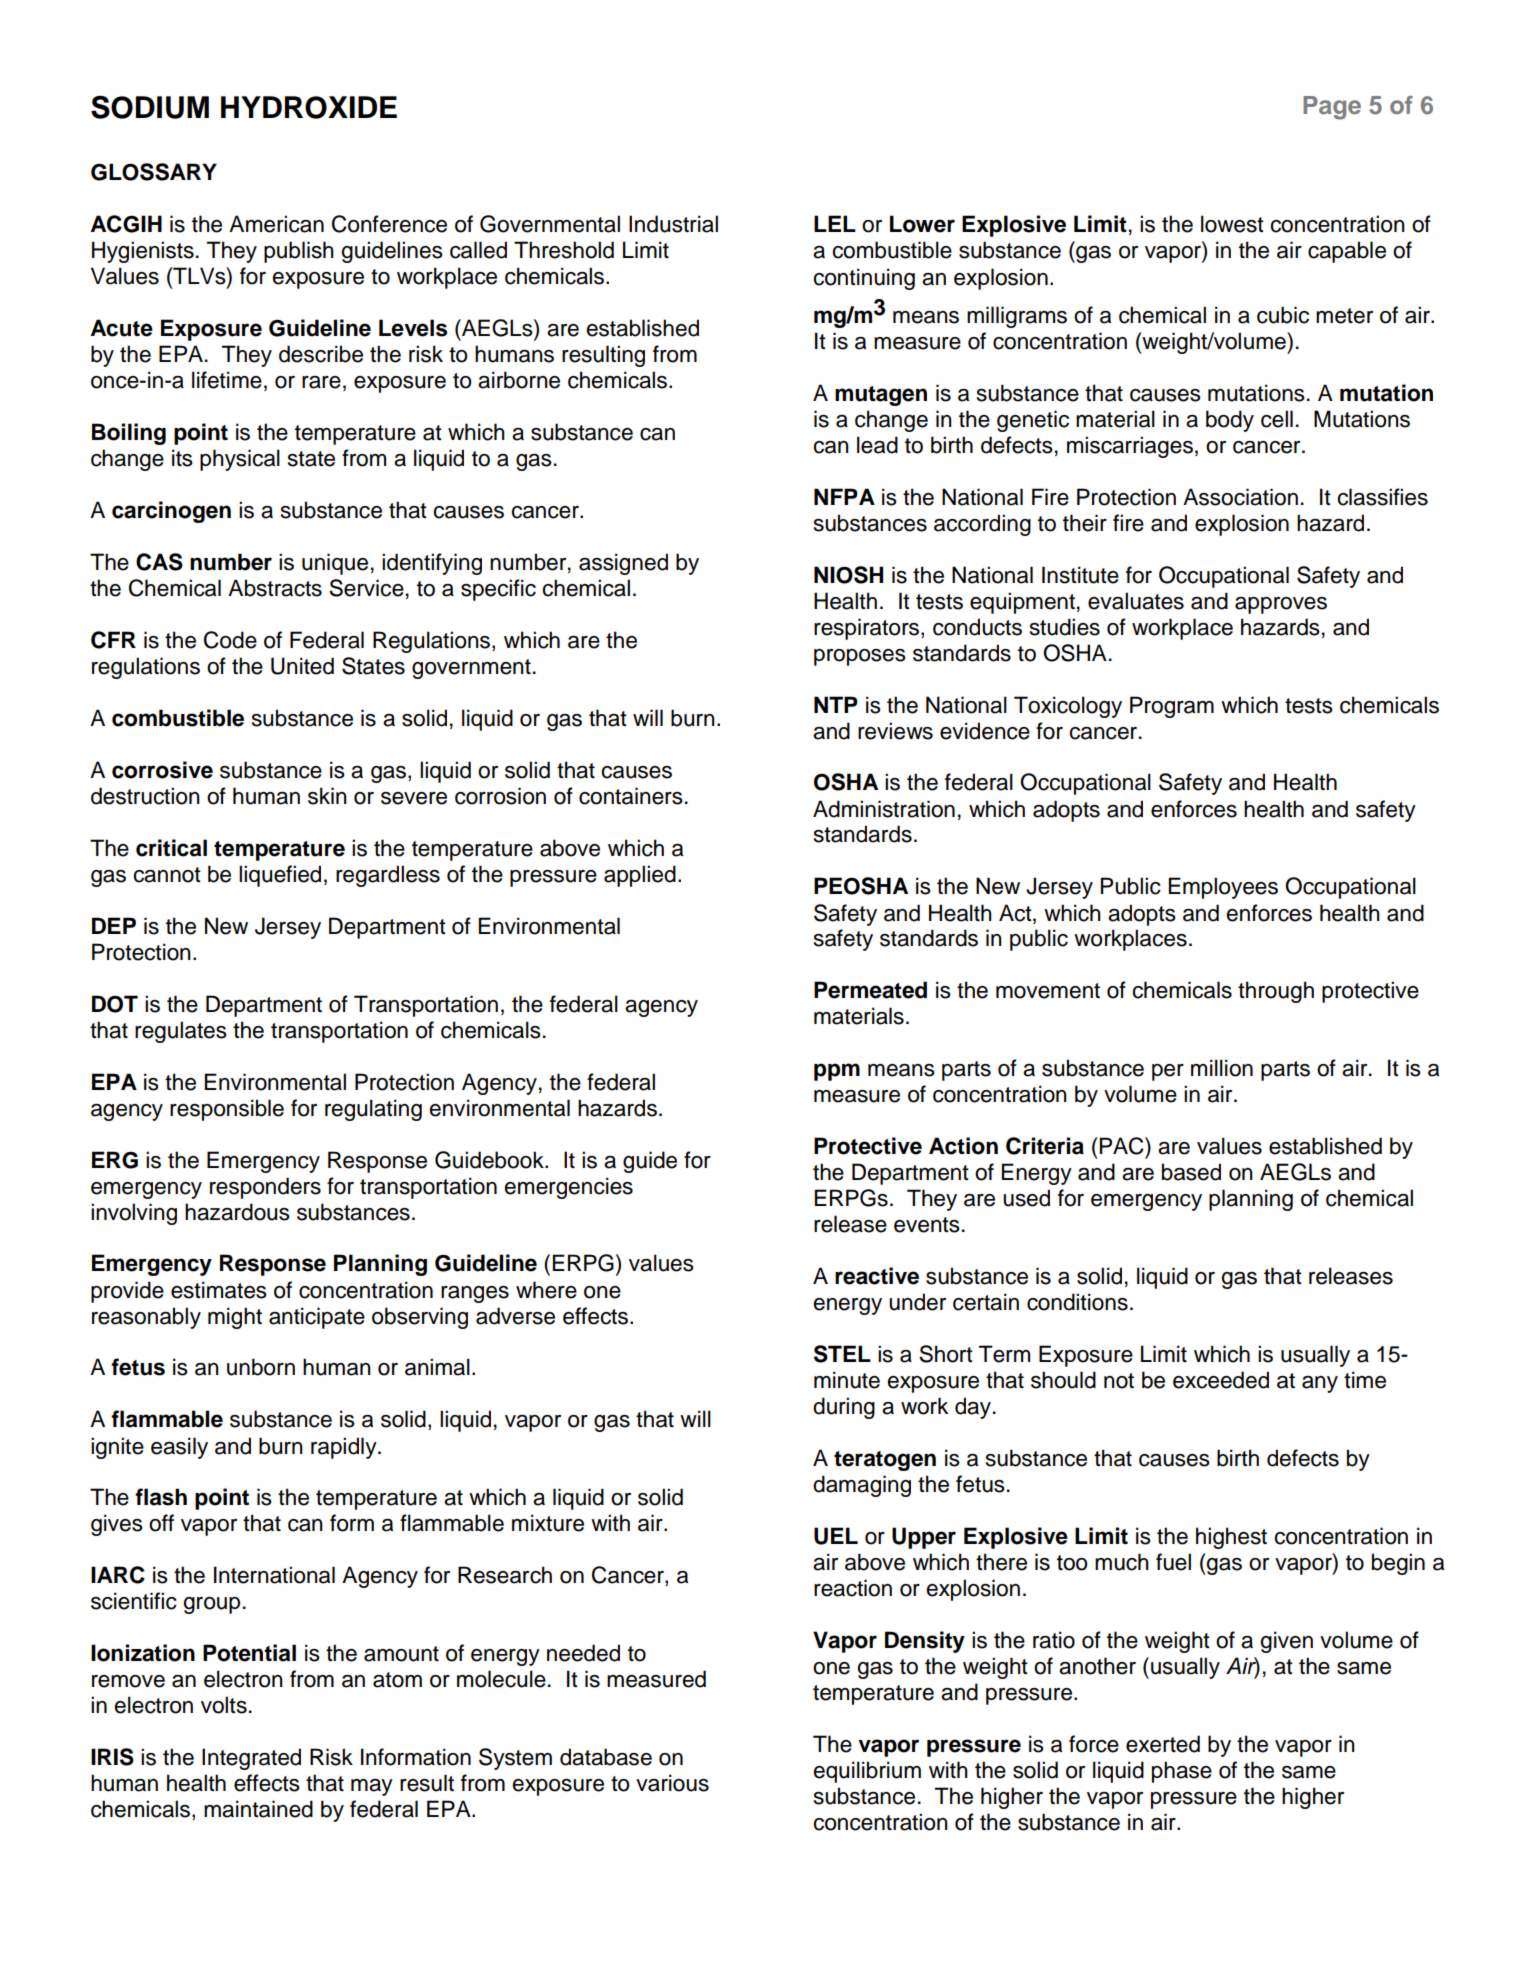 The width and height of the screenshot is (1536, 1988). I want to click on HYDROXIDE, so click(309, 107).
